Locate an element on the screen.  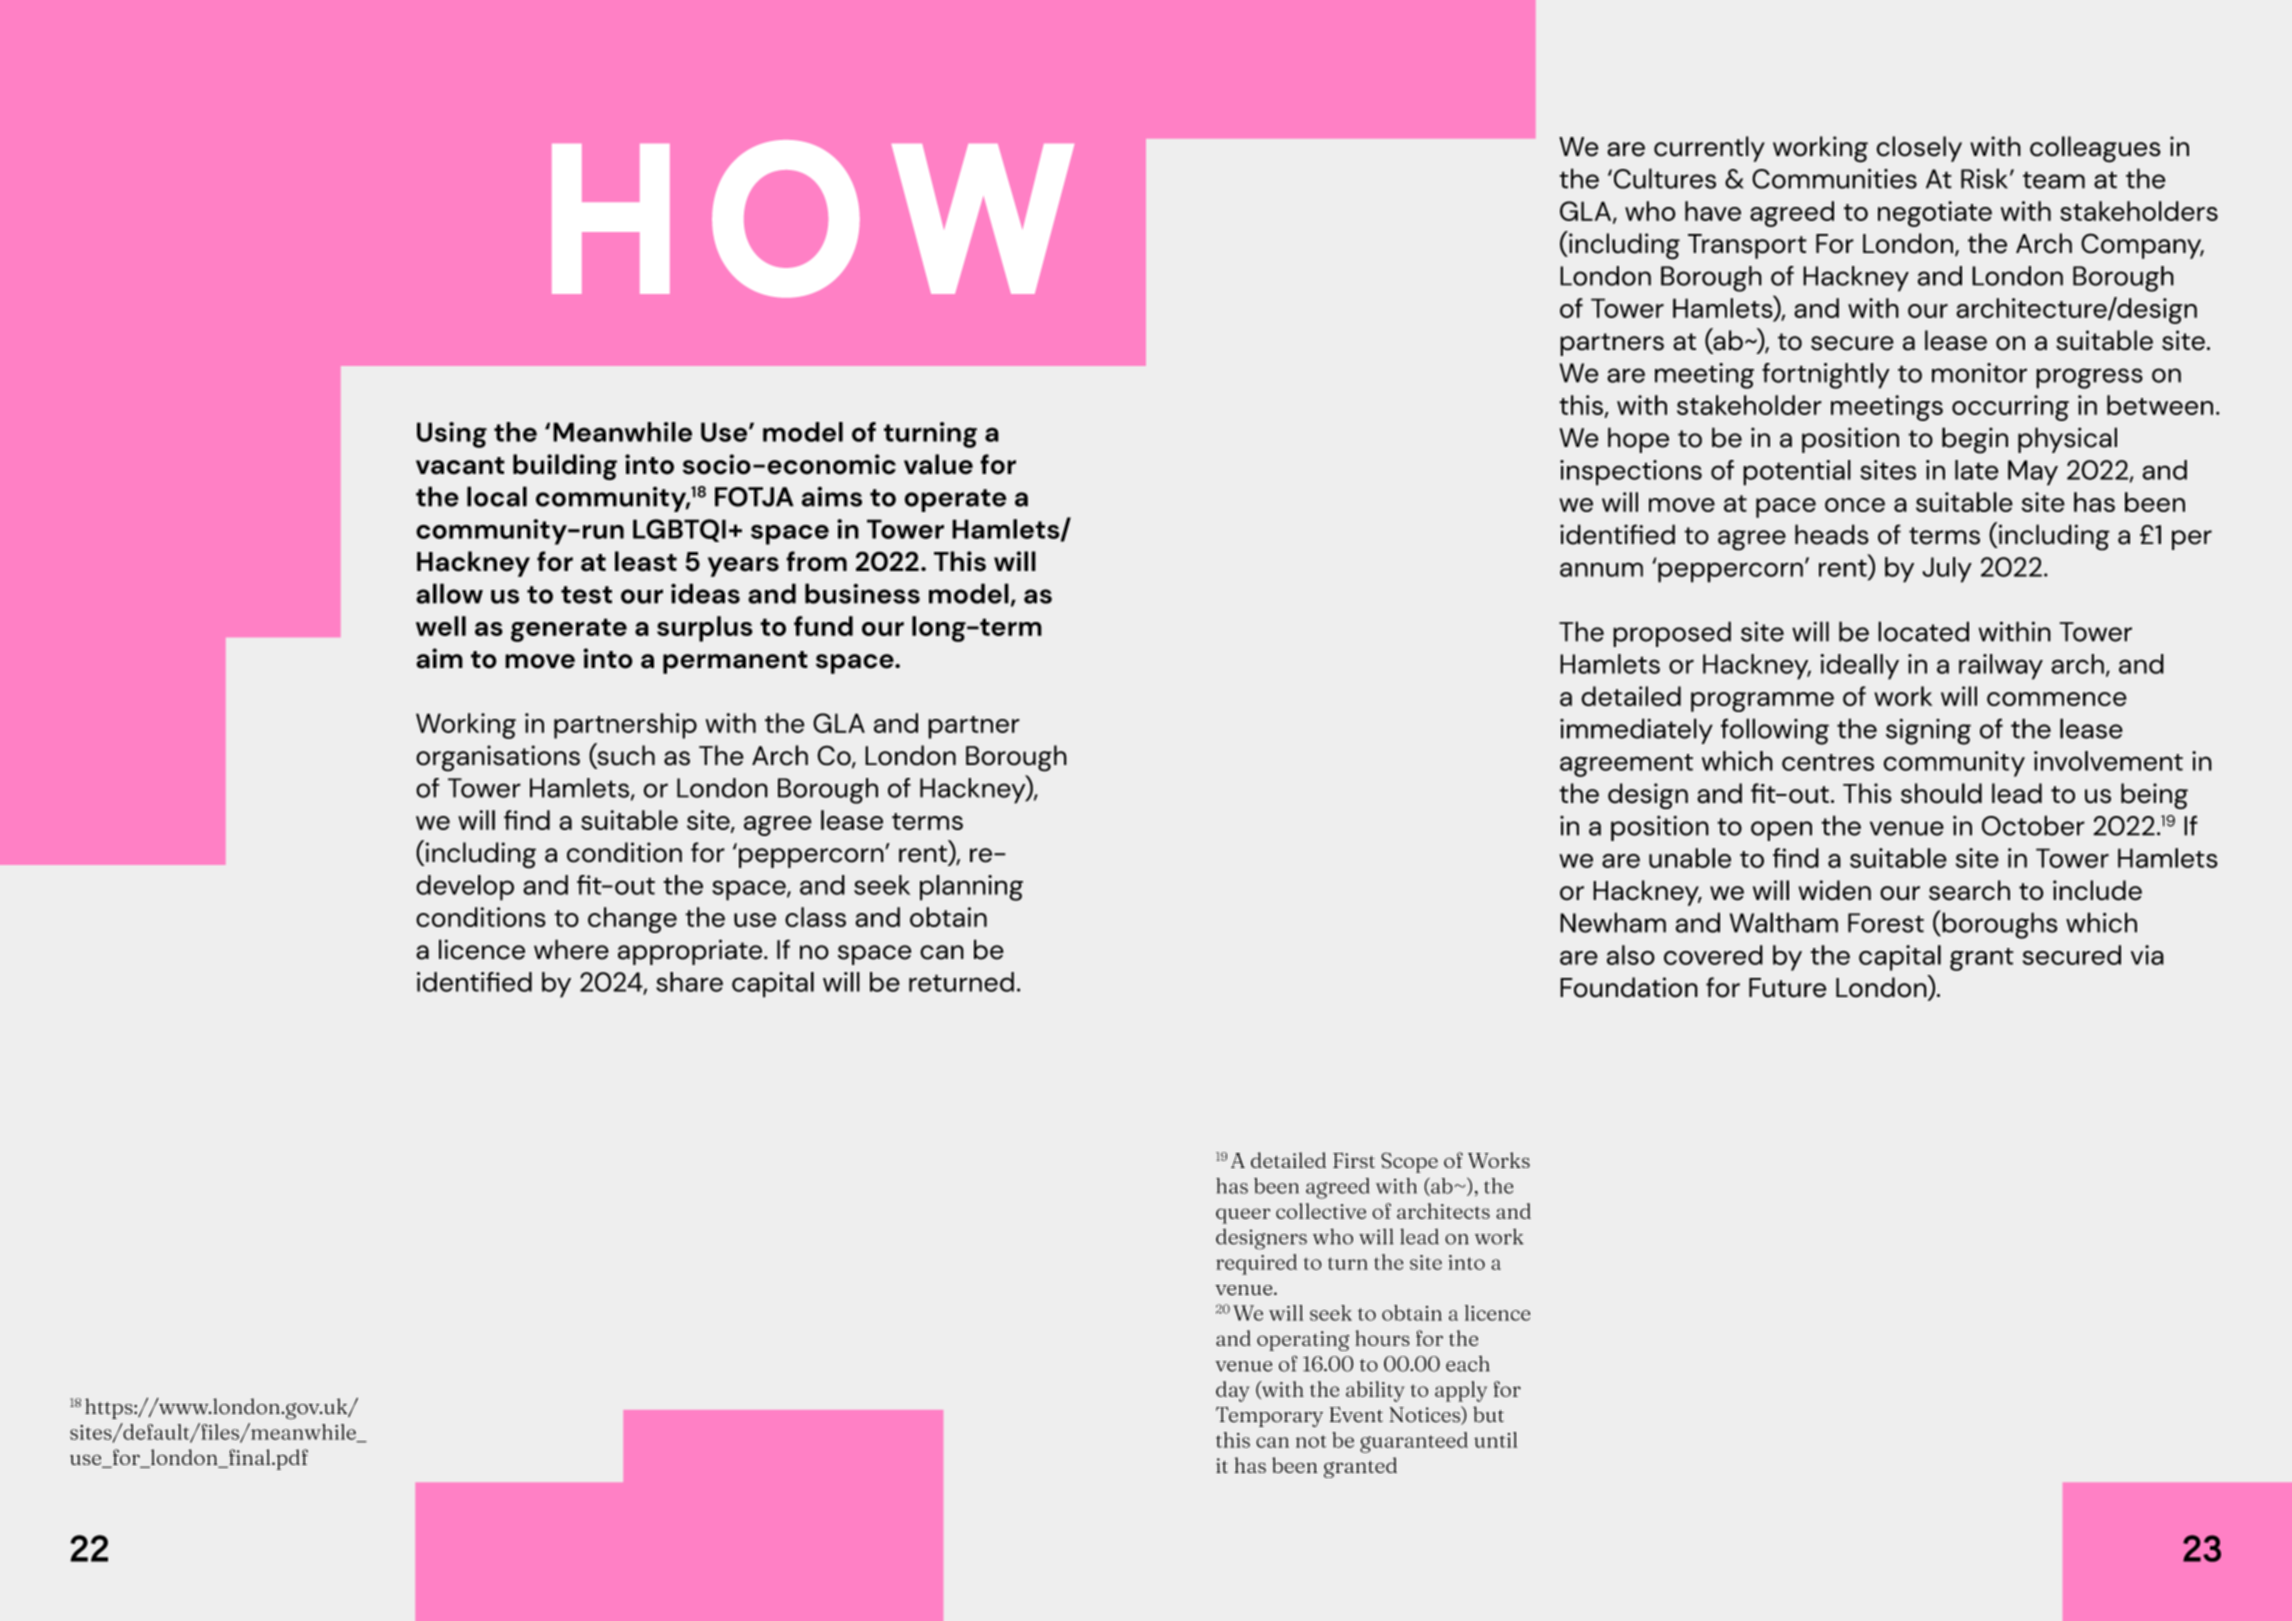
day is located at coordinates (1232, 1391).
